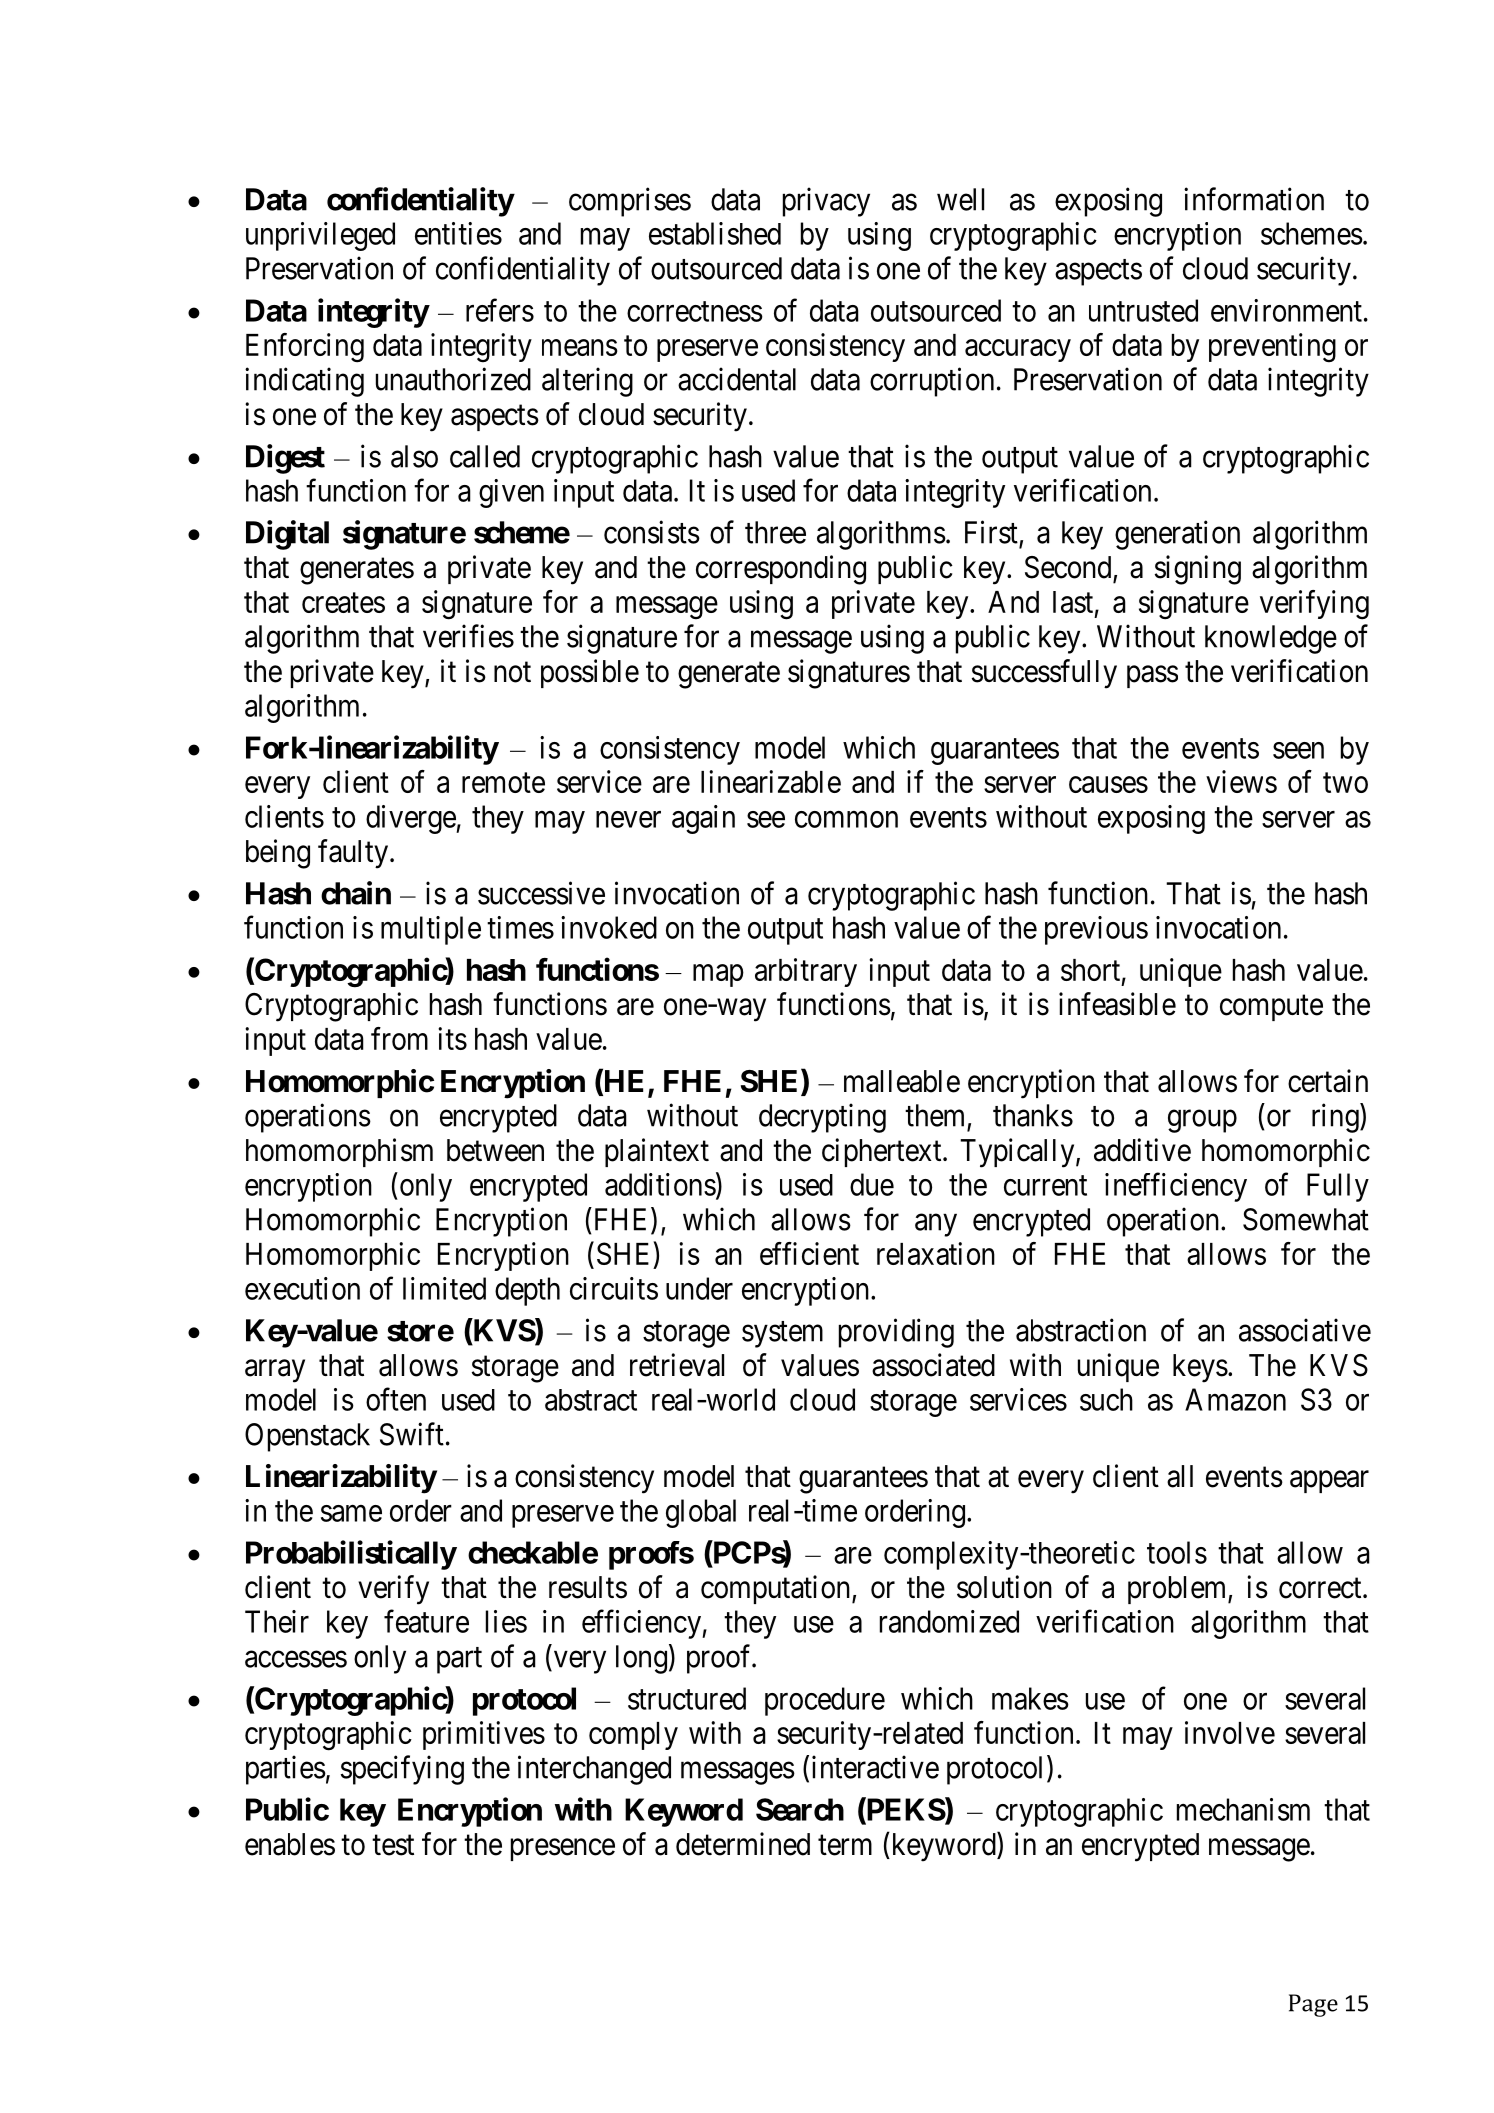  Describe the element at coordinates (775, 1589) in the image. I see `computation` at that location.
